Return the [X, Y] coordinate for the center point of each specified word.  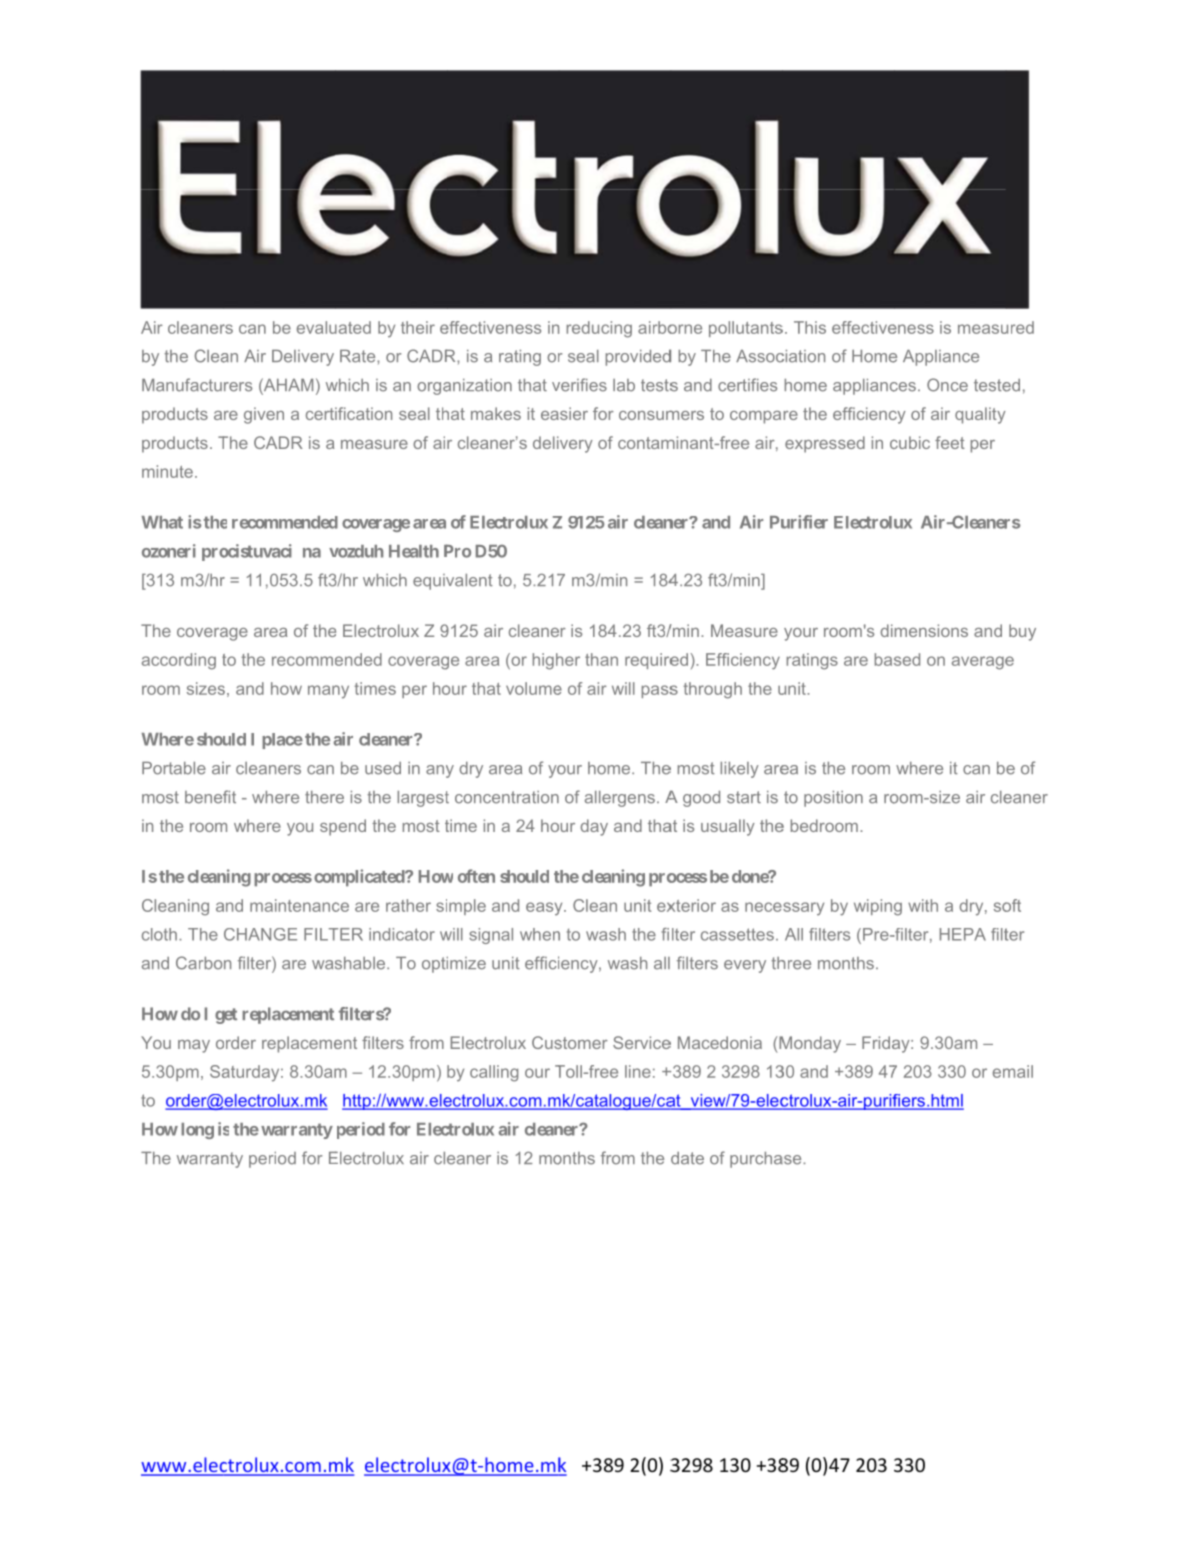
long [197, 1131]
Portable [174, 768]
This [810, 327]
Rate [359, 356]
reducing [599, 329]
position [833, 799]
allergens [620, 799]
